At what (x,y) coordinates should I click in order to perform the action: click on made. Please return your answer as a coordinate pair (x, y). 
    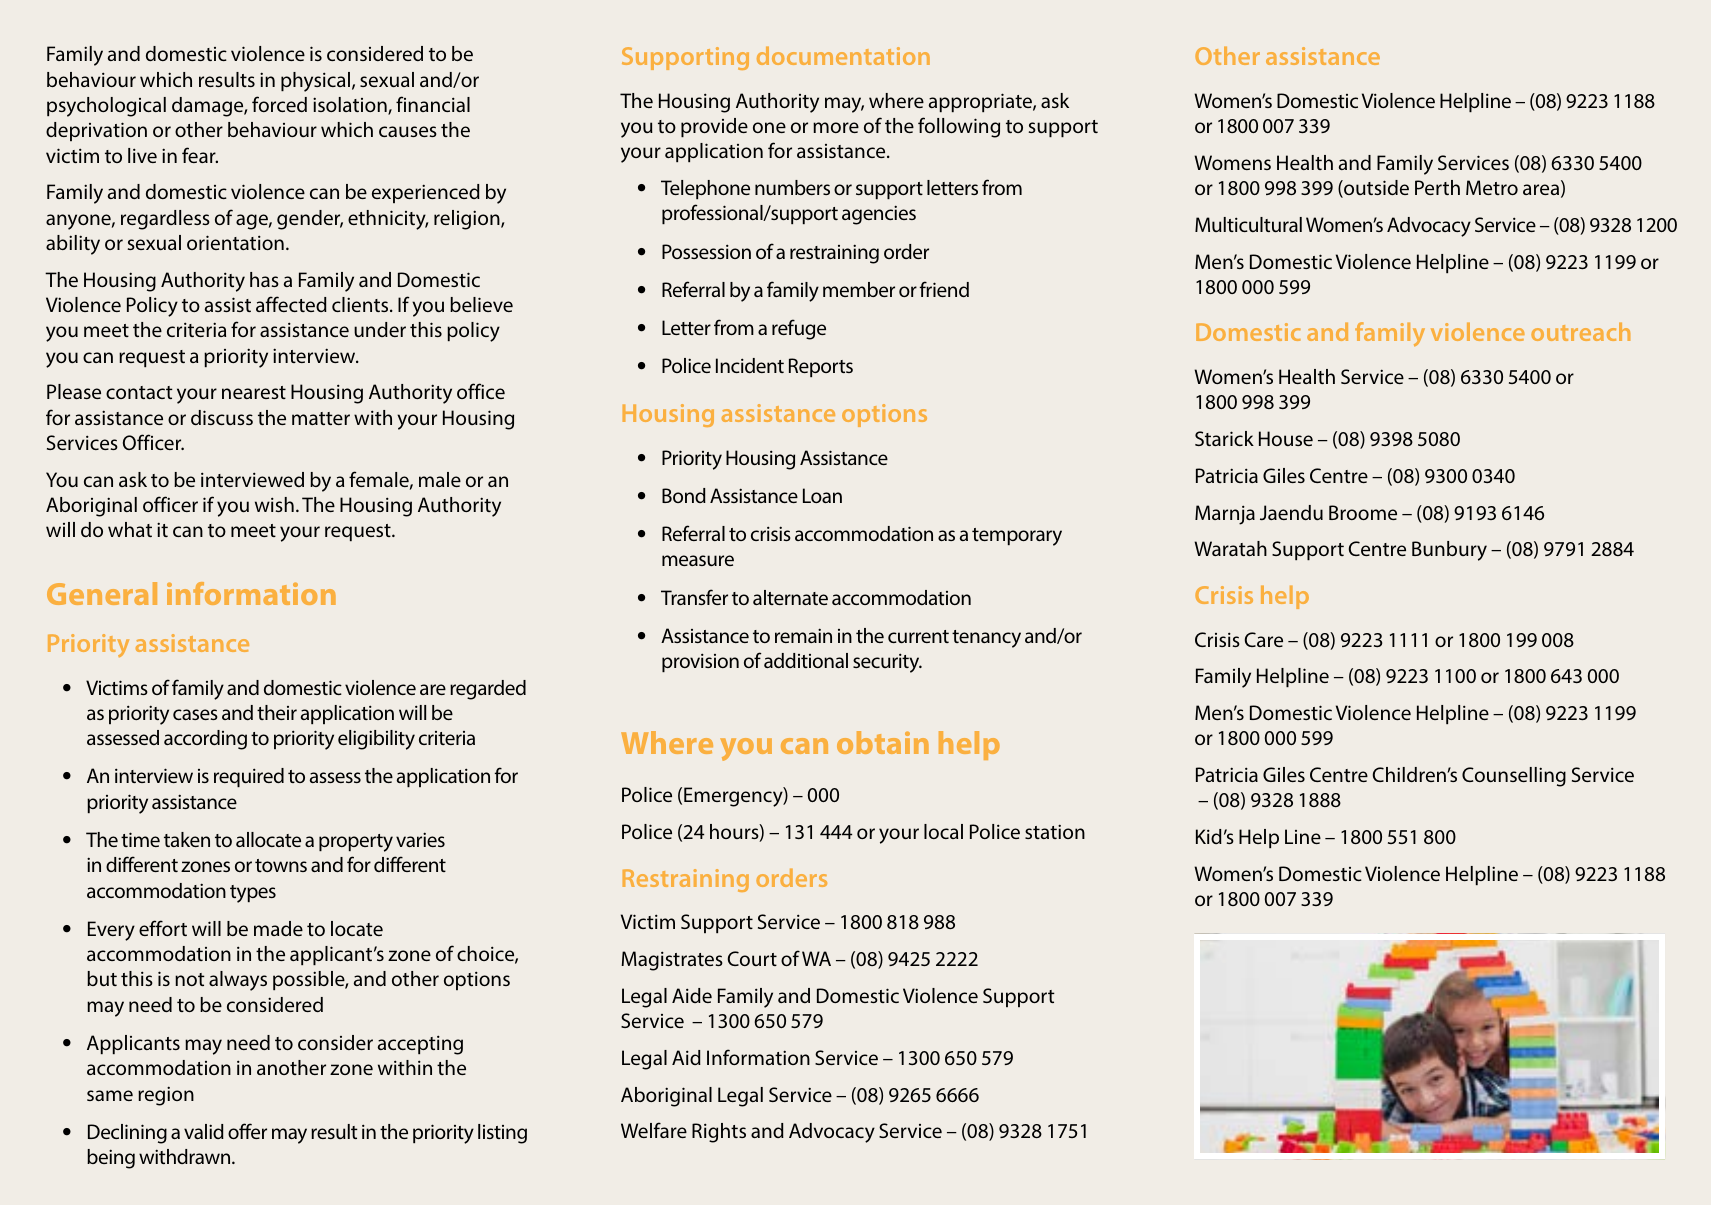
    Looking at the image, I should click on (278, 928).
